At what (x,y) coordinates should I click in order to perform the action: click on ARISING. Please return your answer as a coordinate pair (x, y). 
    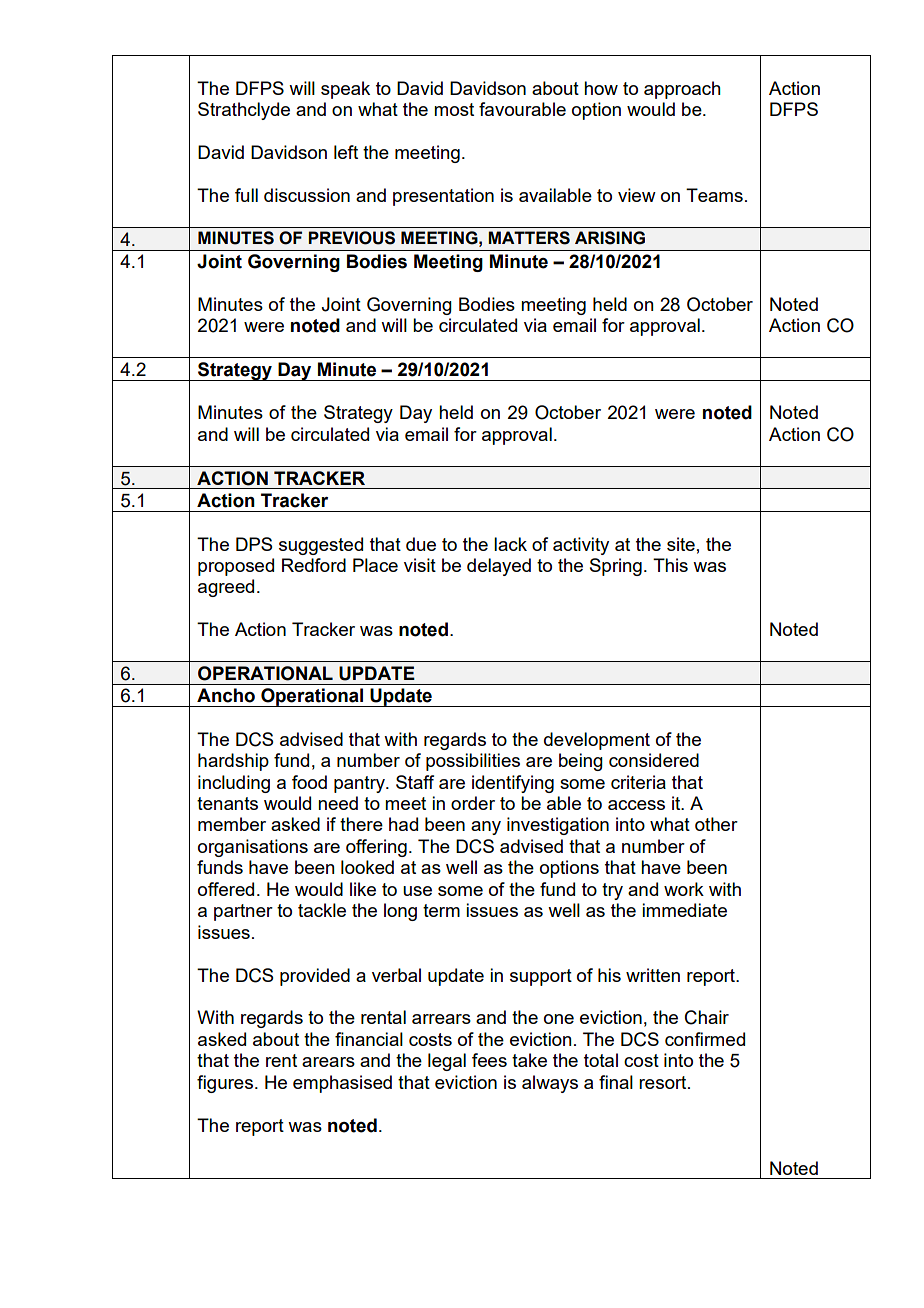
    Looking at the image, I should click on (610, 238).
